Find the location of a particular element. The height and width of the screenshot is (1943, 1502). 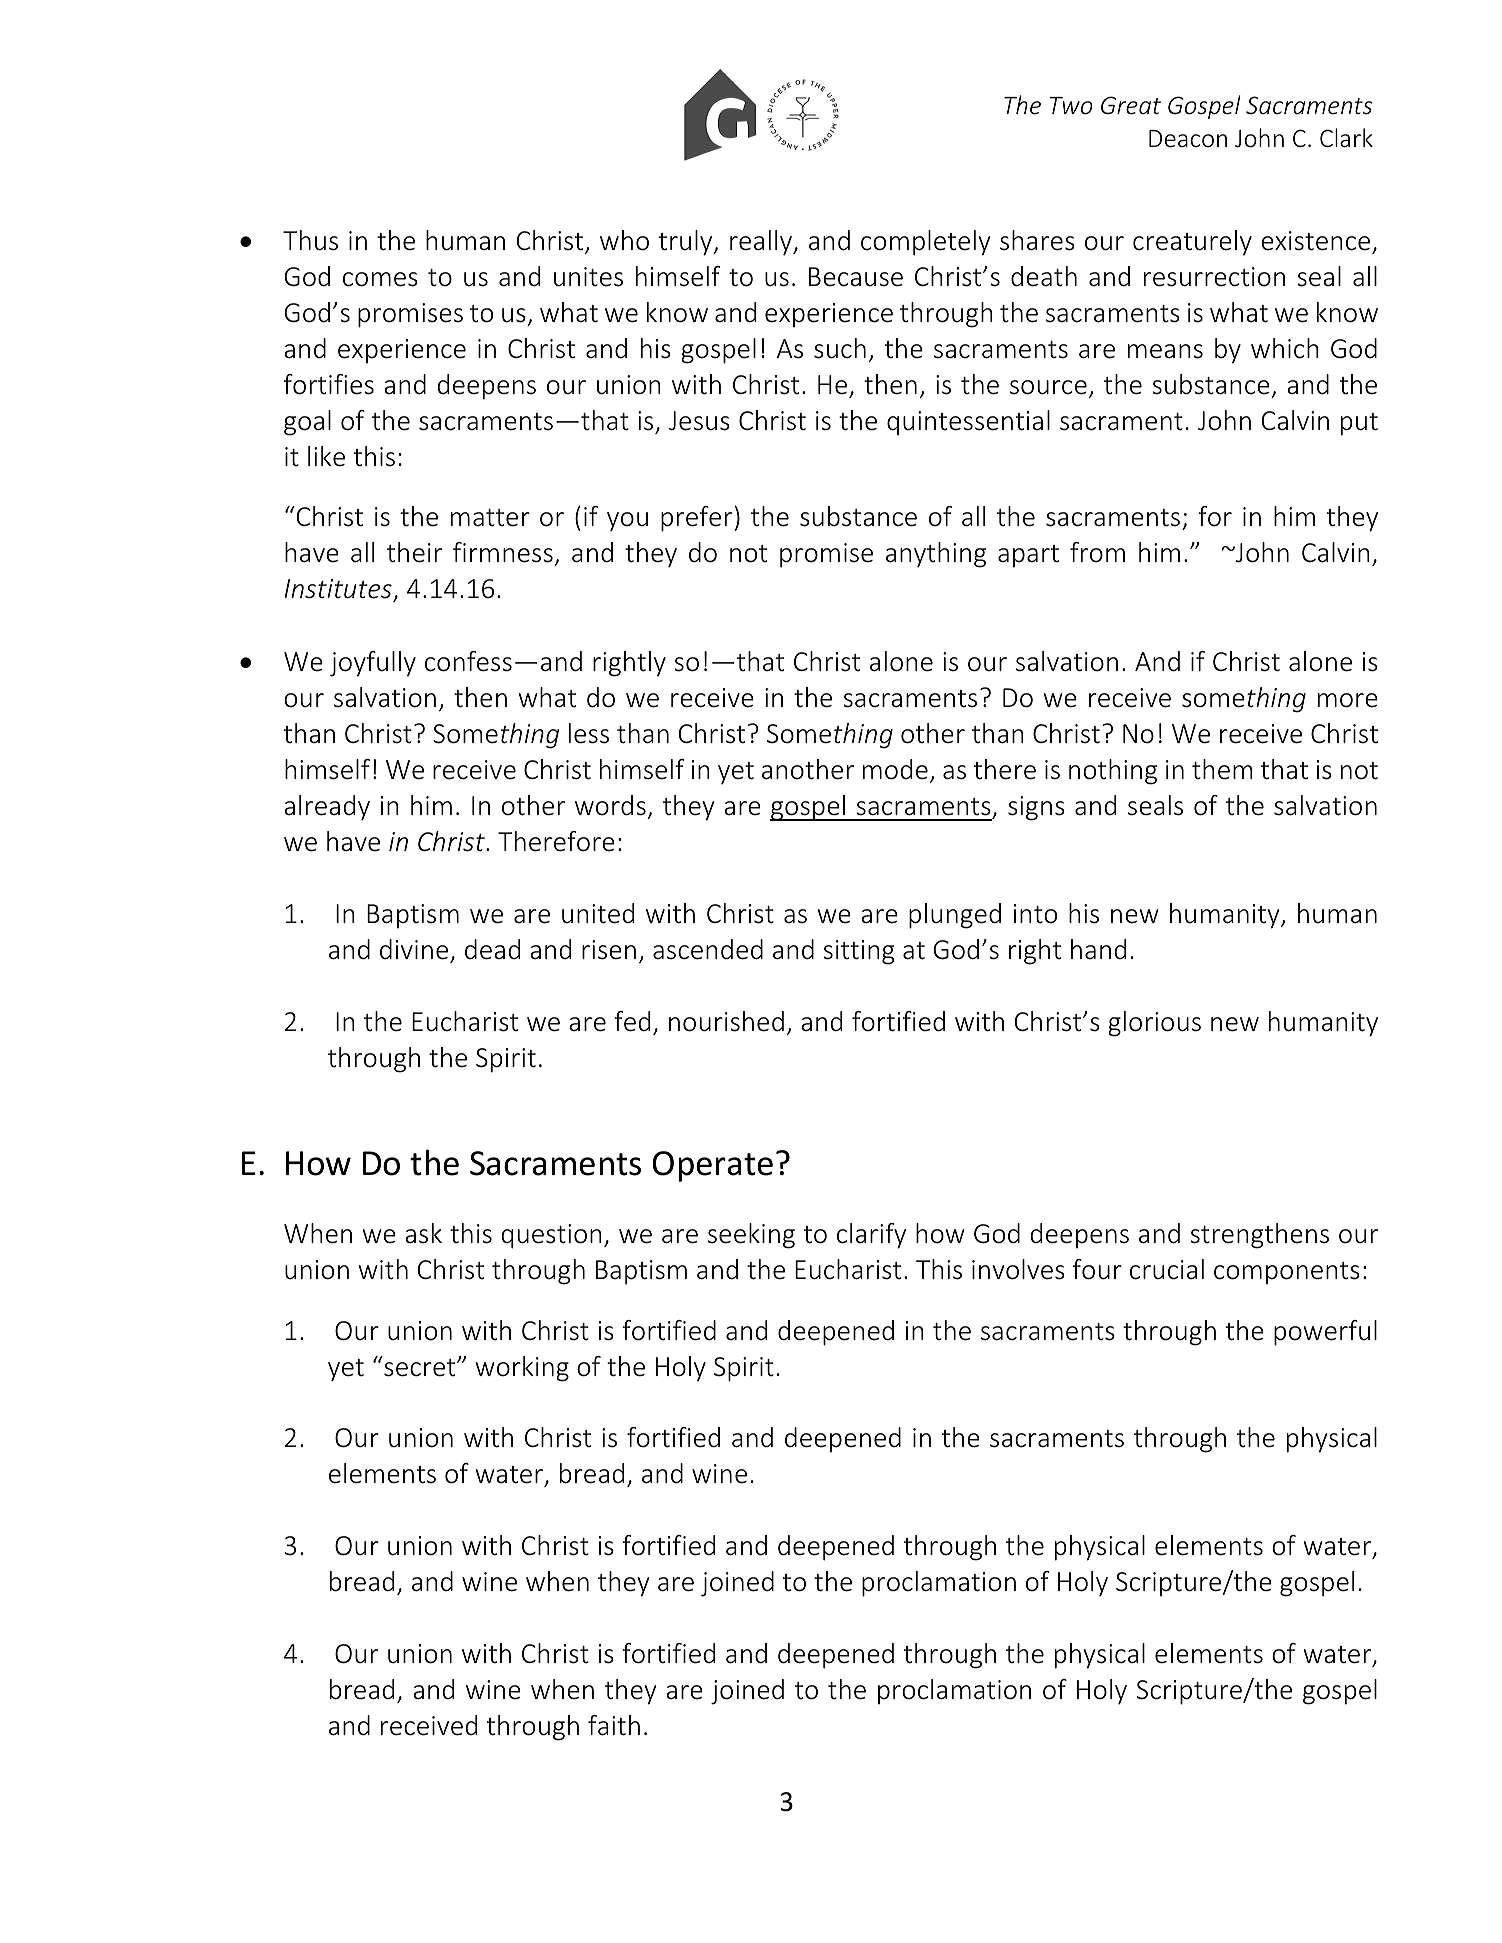

powerful is located at coordinates (1325, 1333).
